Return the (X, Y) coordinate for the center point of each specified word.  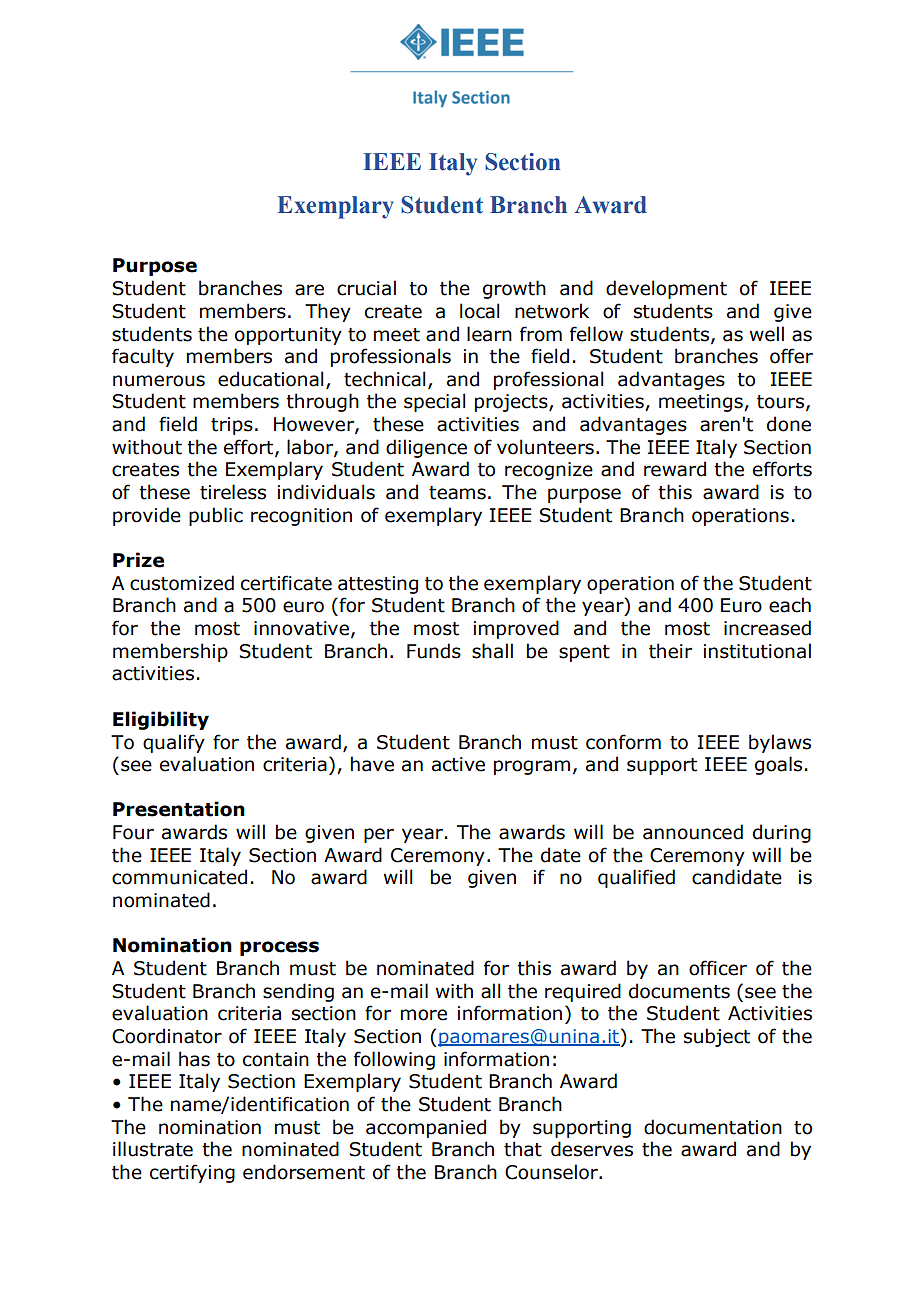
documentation (713, 1127)
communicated (179, 877)
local (479, 311)
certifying (192, 1173)
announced (693, 832)
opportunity (288, 336)
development (666, 289)
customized (182, 583)
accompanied (426, 1128)
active (458, 764)
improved (516, 629)
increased (767, 628)
